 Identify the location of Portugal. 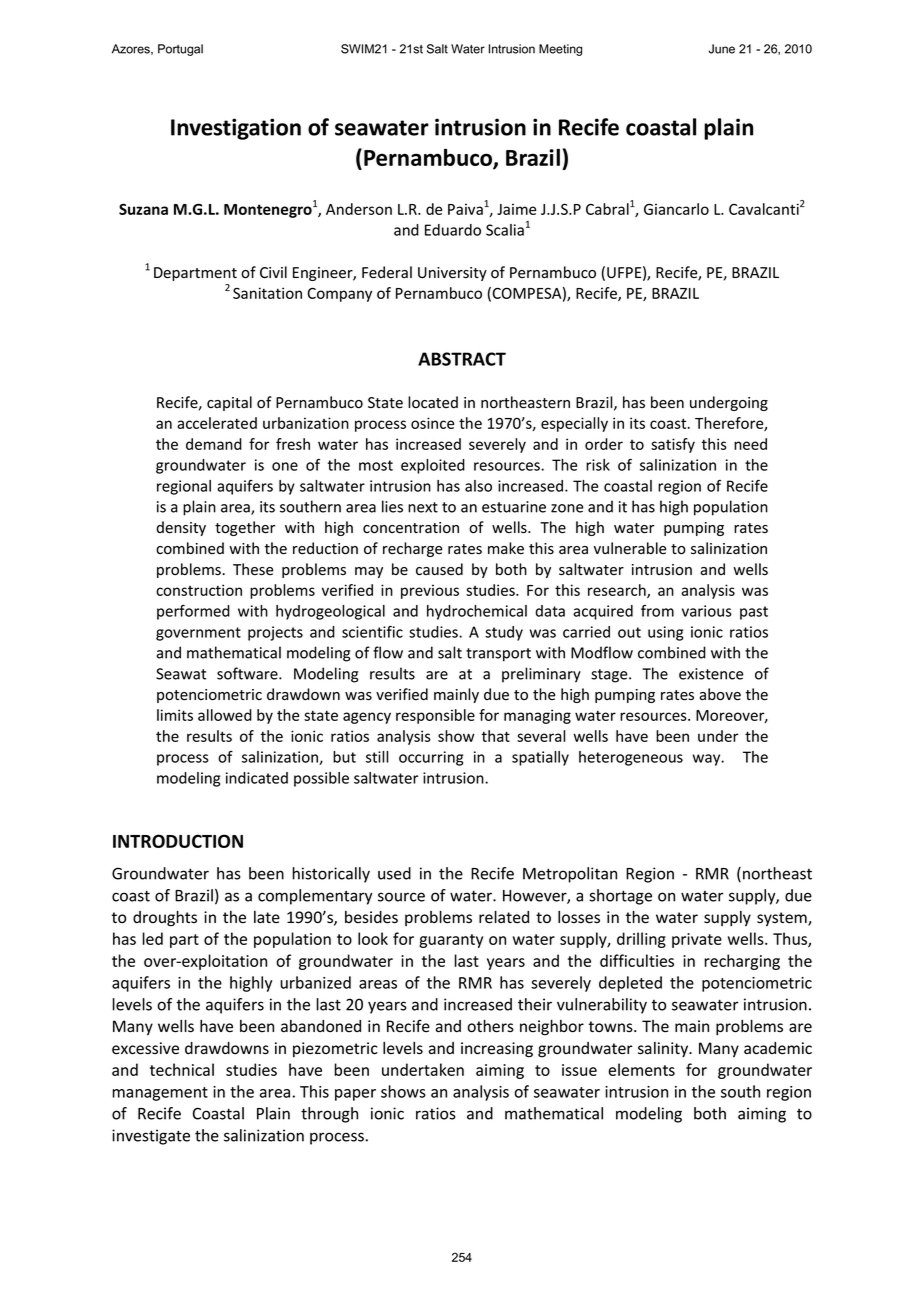
(180, 50).
